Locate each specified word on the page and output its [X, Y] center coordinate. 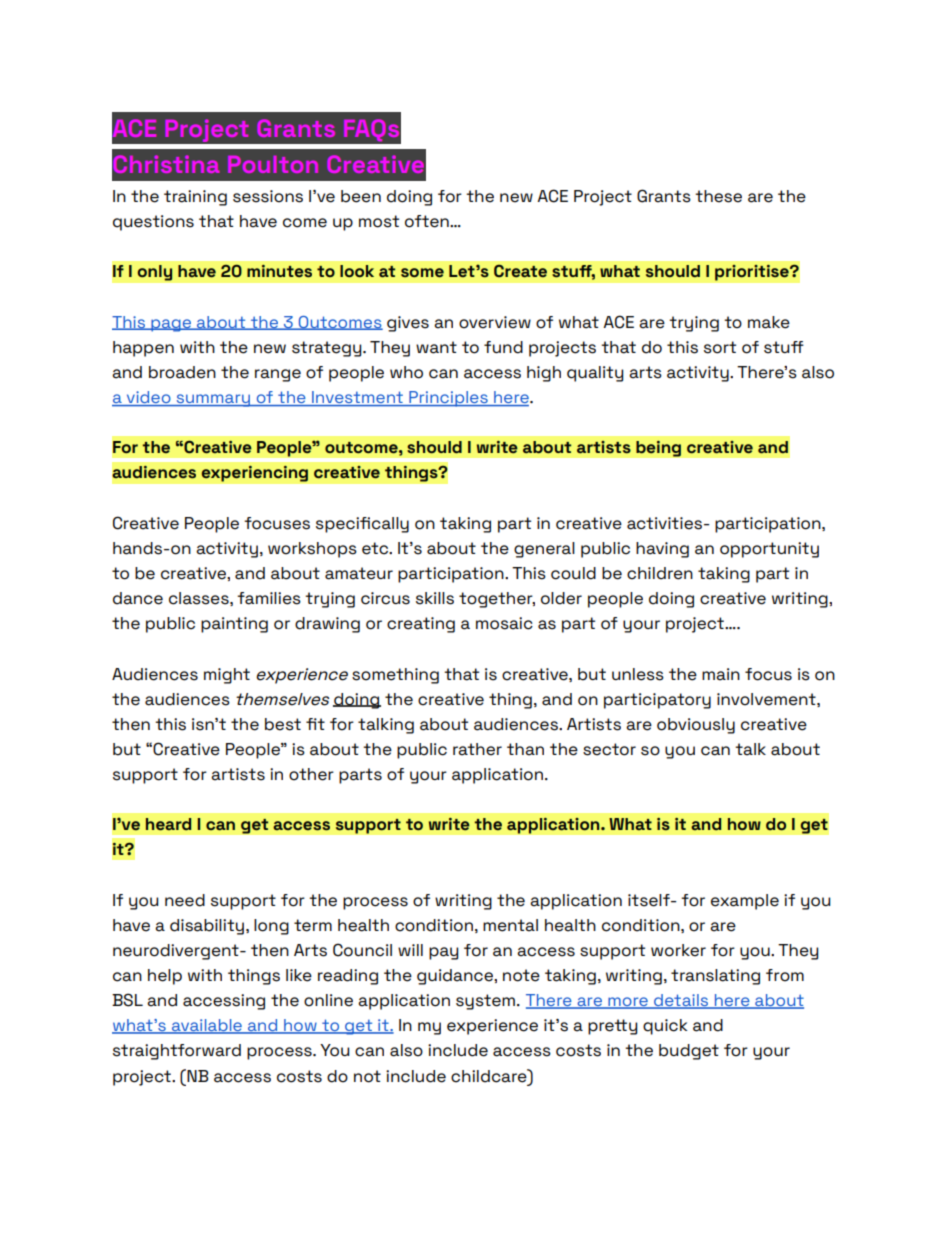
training [195, 198]
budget [689, 1052]
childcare [490, 1076]
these [718, 196]
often [428, 221]
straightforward [177, 1052]
